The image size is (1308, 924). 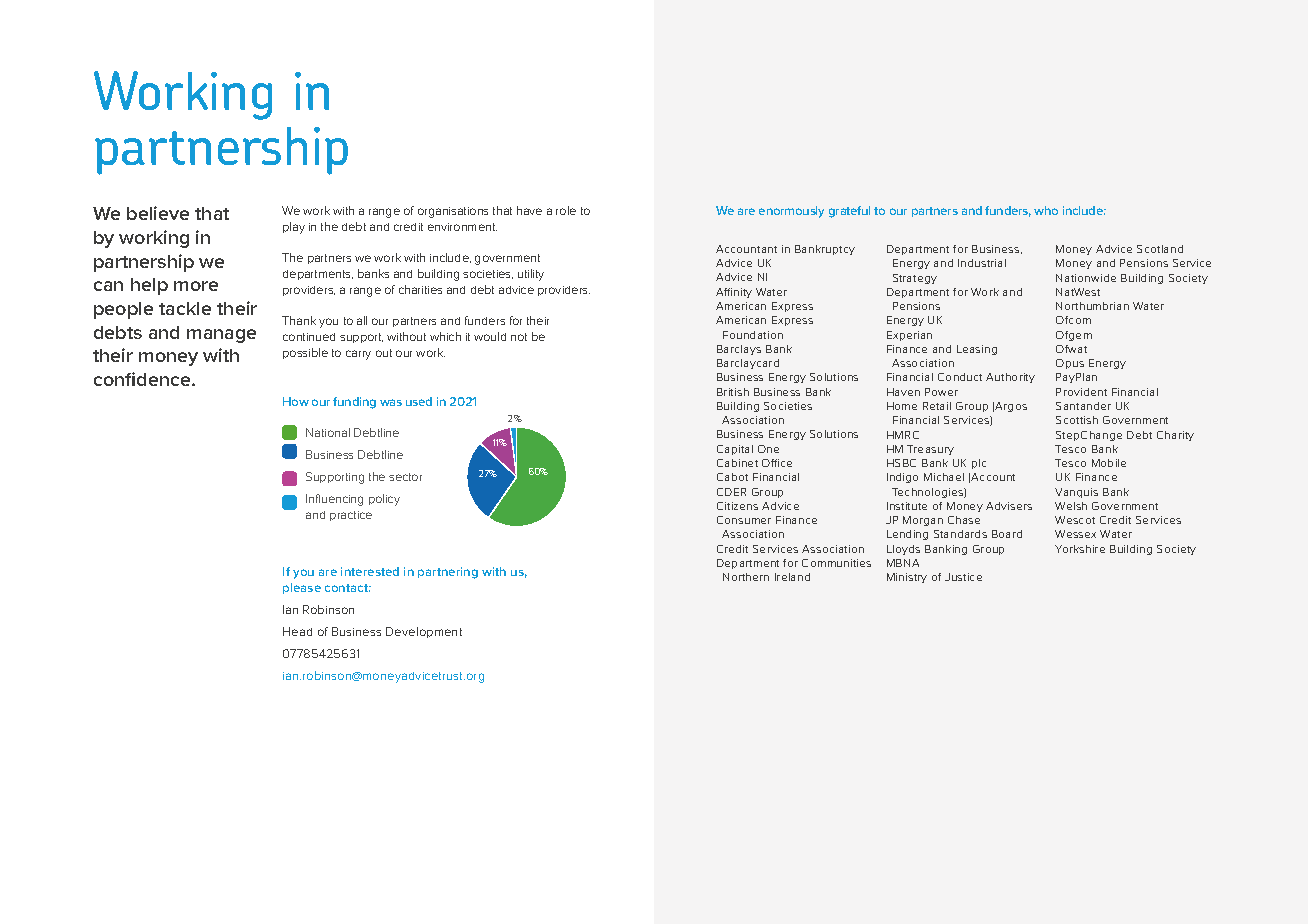 What do you see at coordinates (294, 228) in the page?
I see `play` at bounding box center [294, 228].
